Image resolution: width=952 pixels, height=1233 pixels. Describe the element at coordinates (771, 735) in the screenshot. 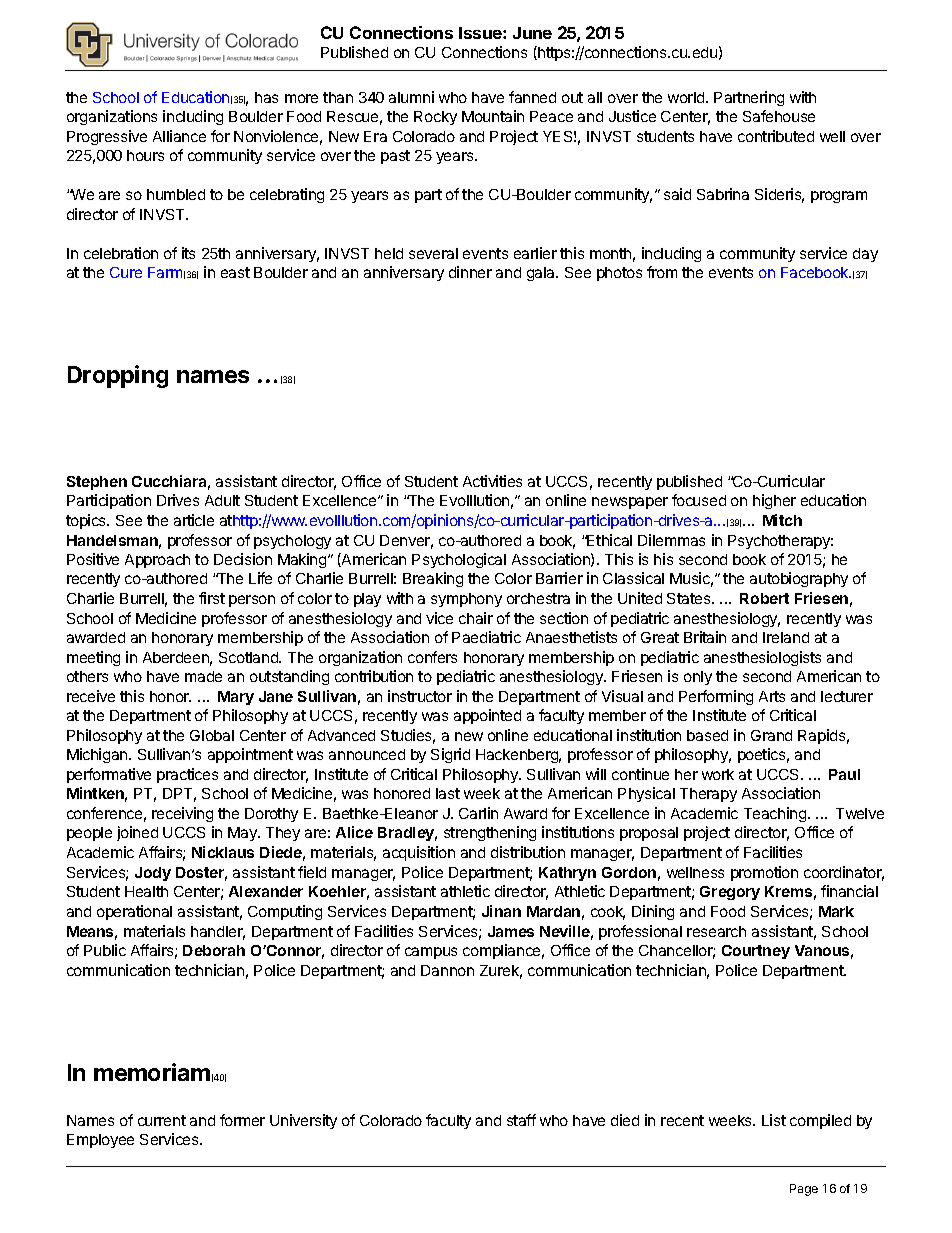

I see `Grand` at that location.
